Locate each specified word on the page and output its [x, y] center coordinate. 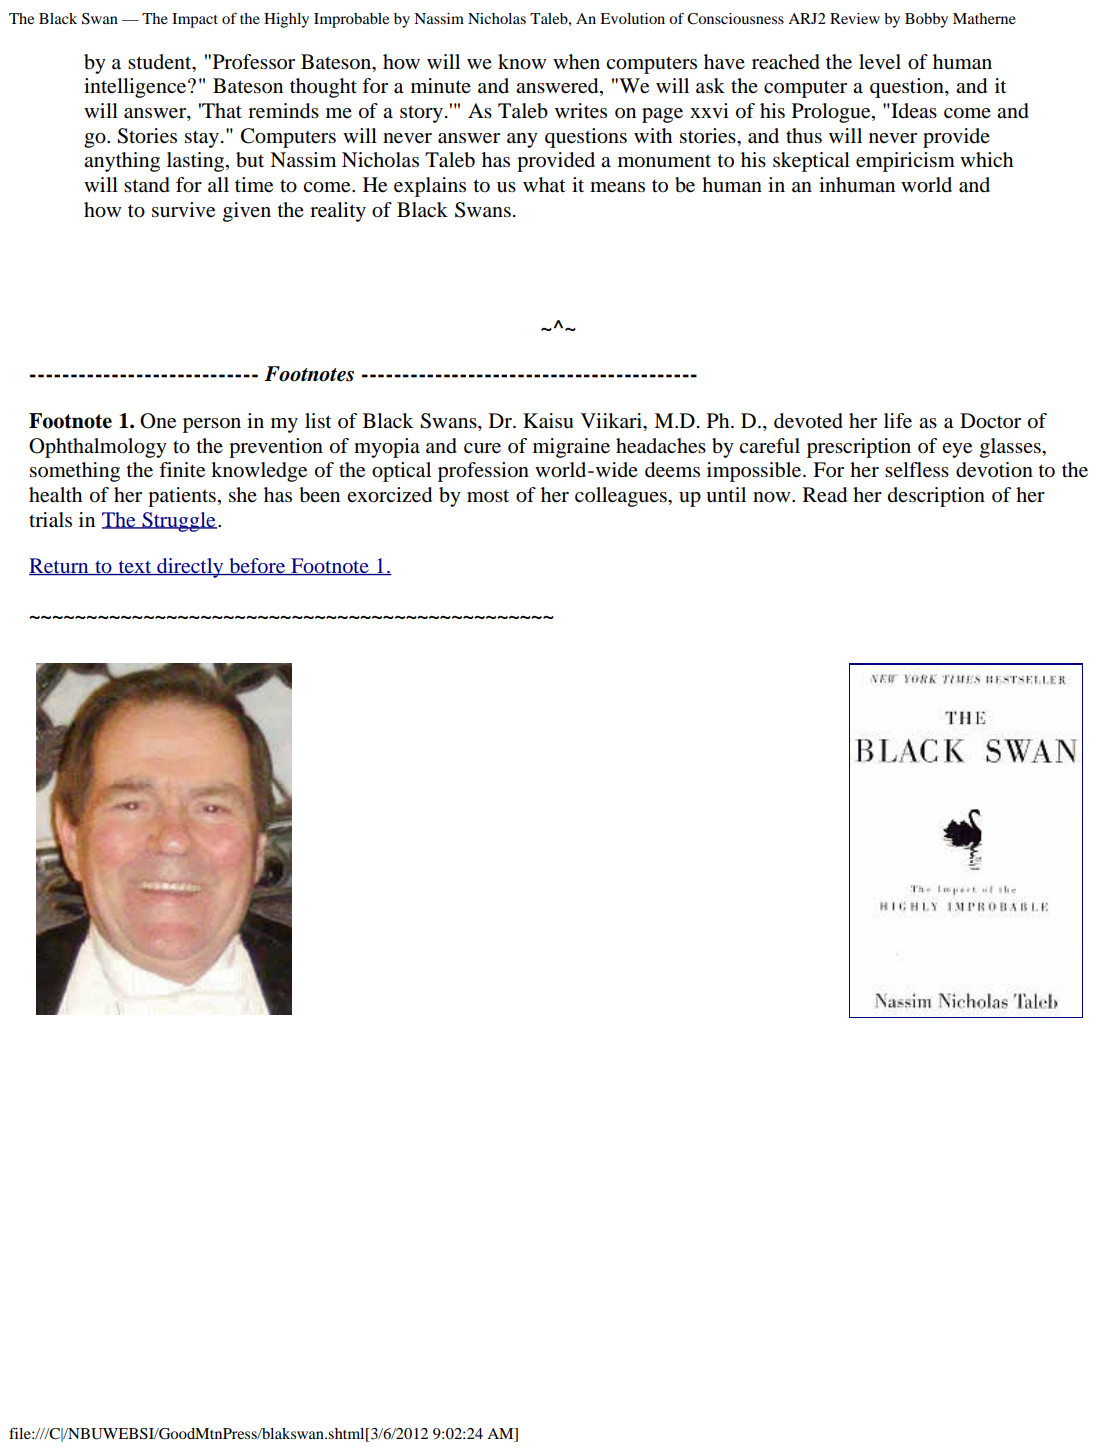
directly [190, 568]
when [576, 62]
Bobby [926, 20]
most [488, 496]
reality [338, 212]
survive [183, 210]
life [898, 421]
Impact [195, 20]
